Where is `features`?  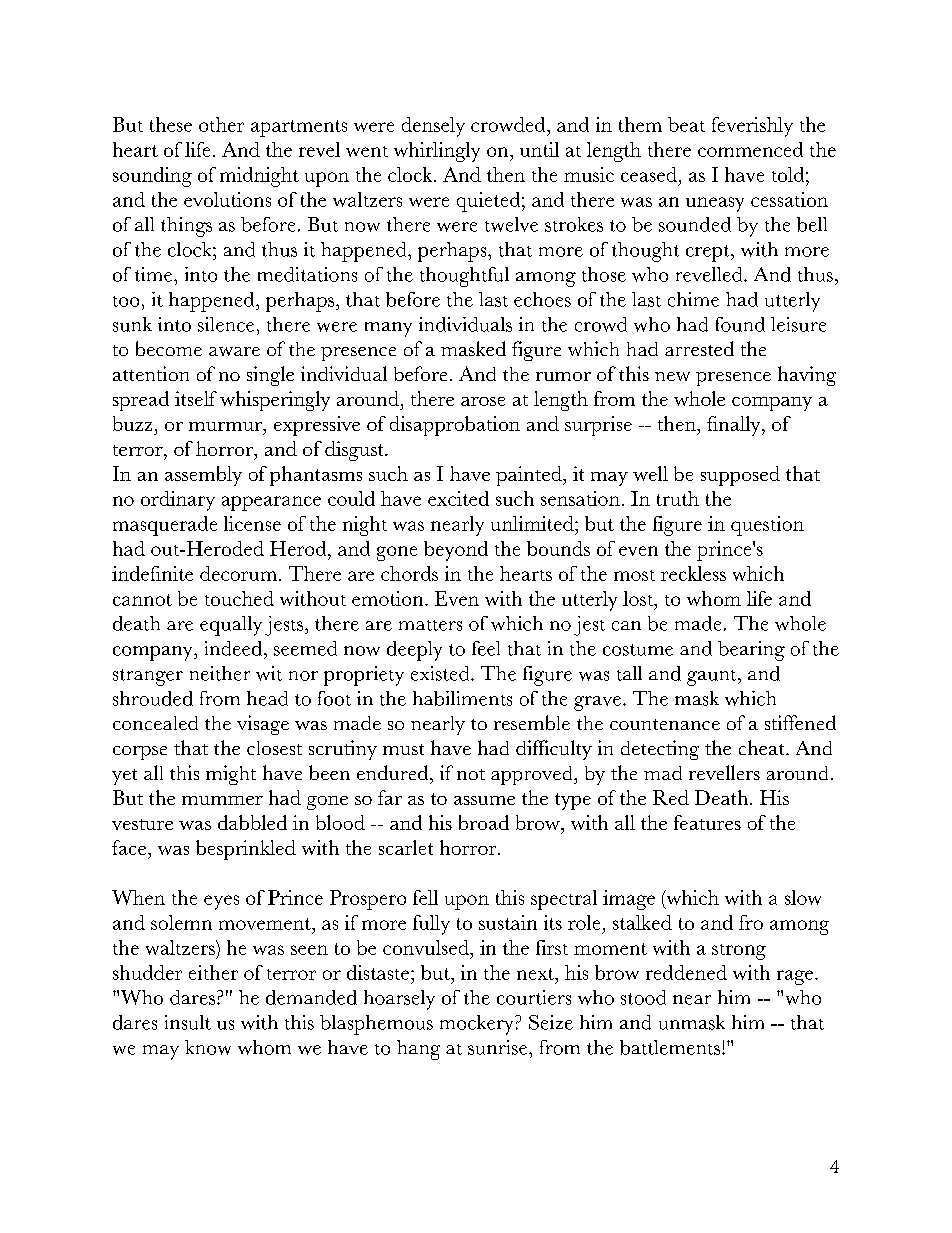
features is located at coordinates (707, 822).
